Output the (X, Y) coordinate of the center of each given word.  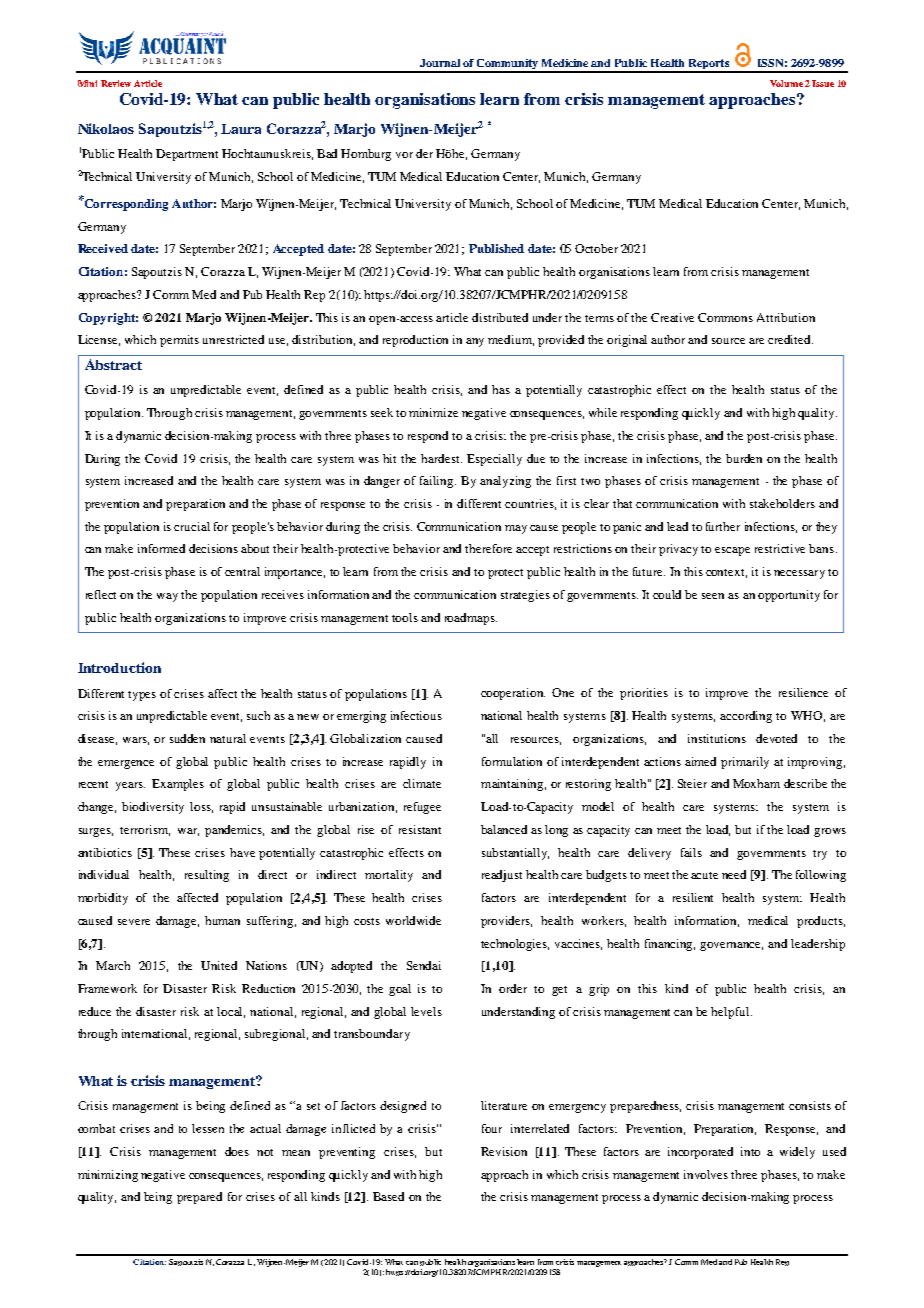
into (750, 1151)
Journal (440, 63)
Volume (786, 83)
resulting (207, 876)
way (167, 597)
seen (713, 596)
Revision (504, 1151)
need (734, 874)
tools (405, 617)
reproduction (415, 341)
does (237, 1151)
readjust (502, 876)
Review (116, 83)
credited (790, 339)
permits (179, 341)
